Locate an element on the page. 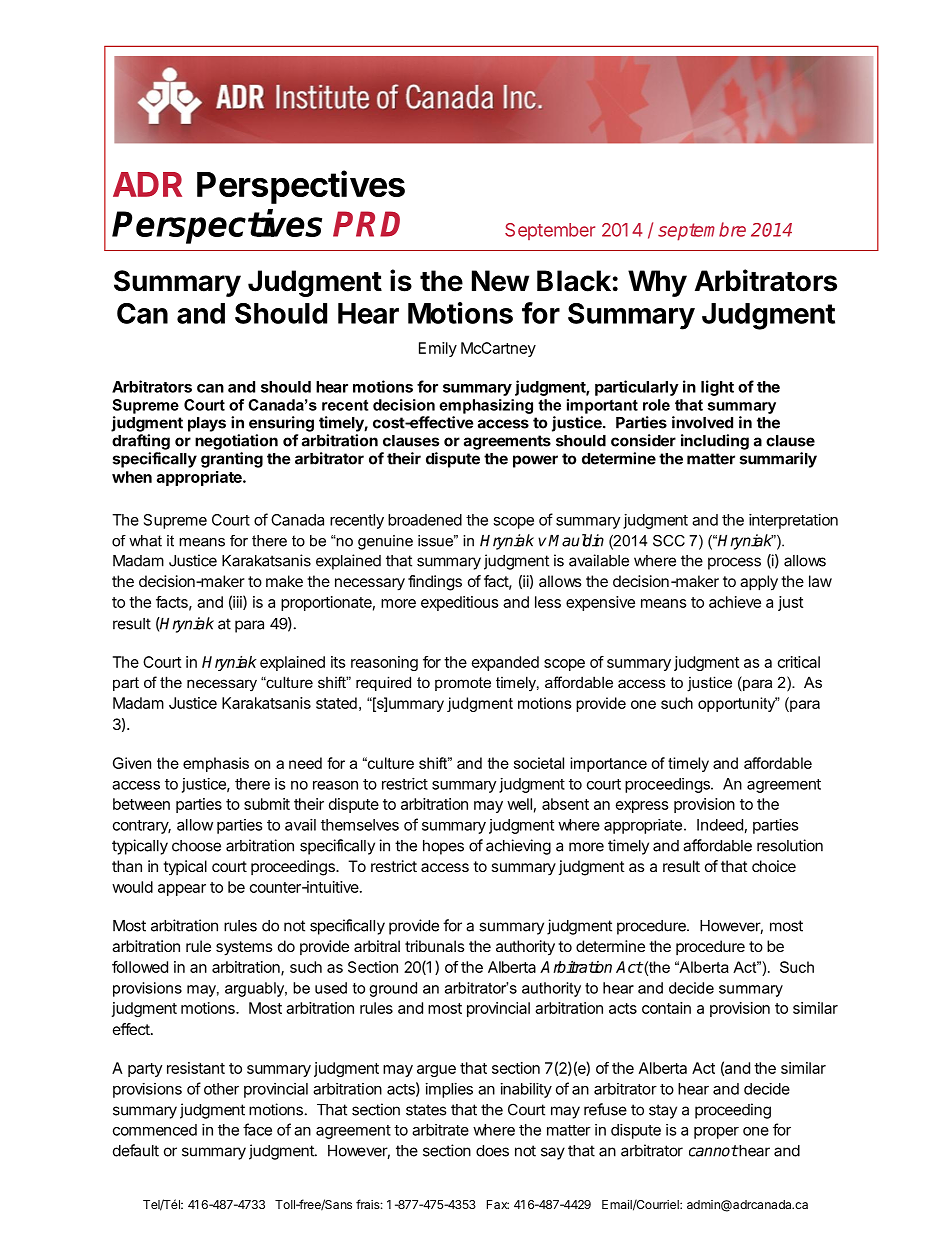  face is located at coordinates (257, 1129).
